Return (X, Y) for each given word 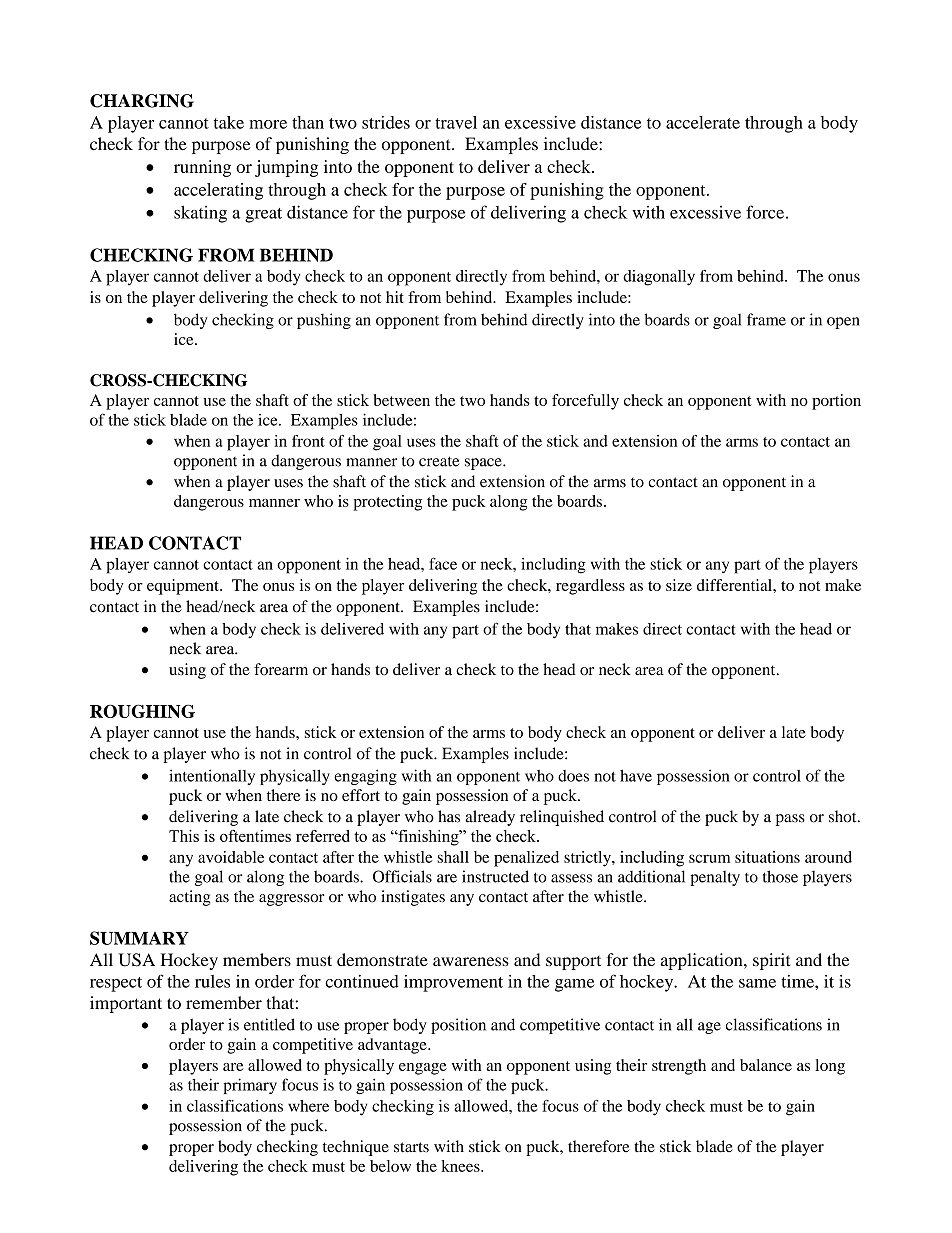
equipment (184, 587)
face (443, 563)
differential (735, 585)
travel (456, 122)
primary (250, 1086)
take (229, 122)
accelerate (703, 122)
